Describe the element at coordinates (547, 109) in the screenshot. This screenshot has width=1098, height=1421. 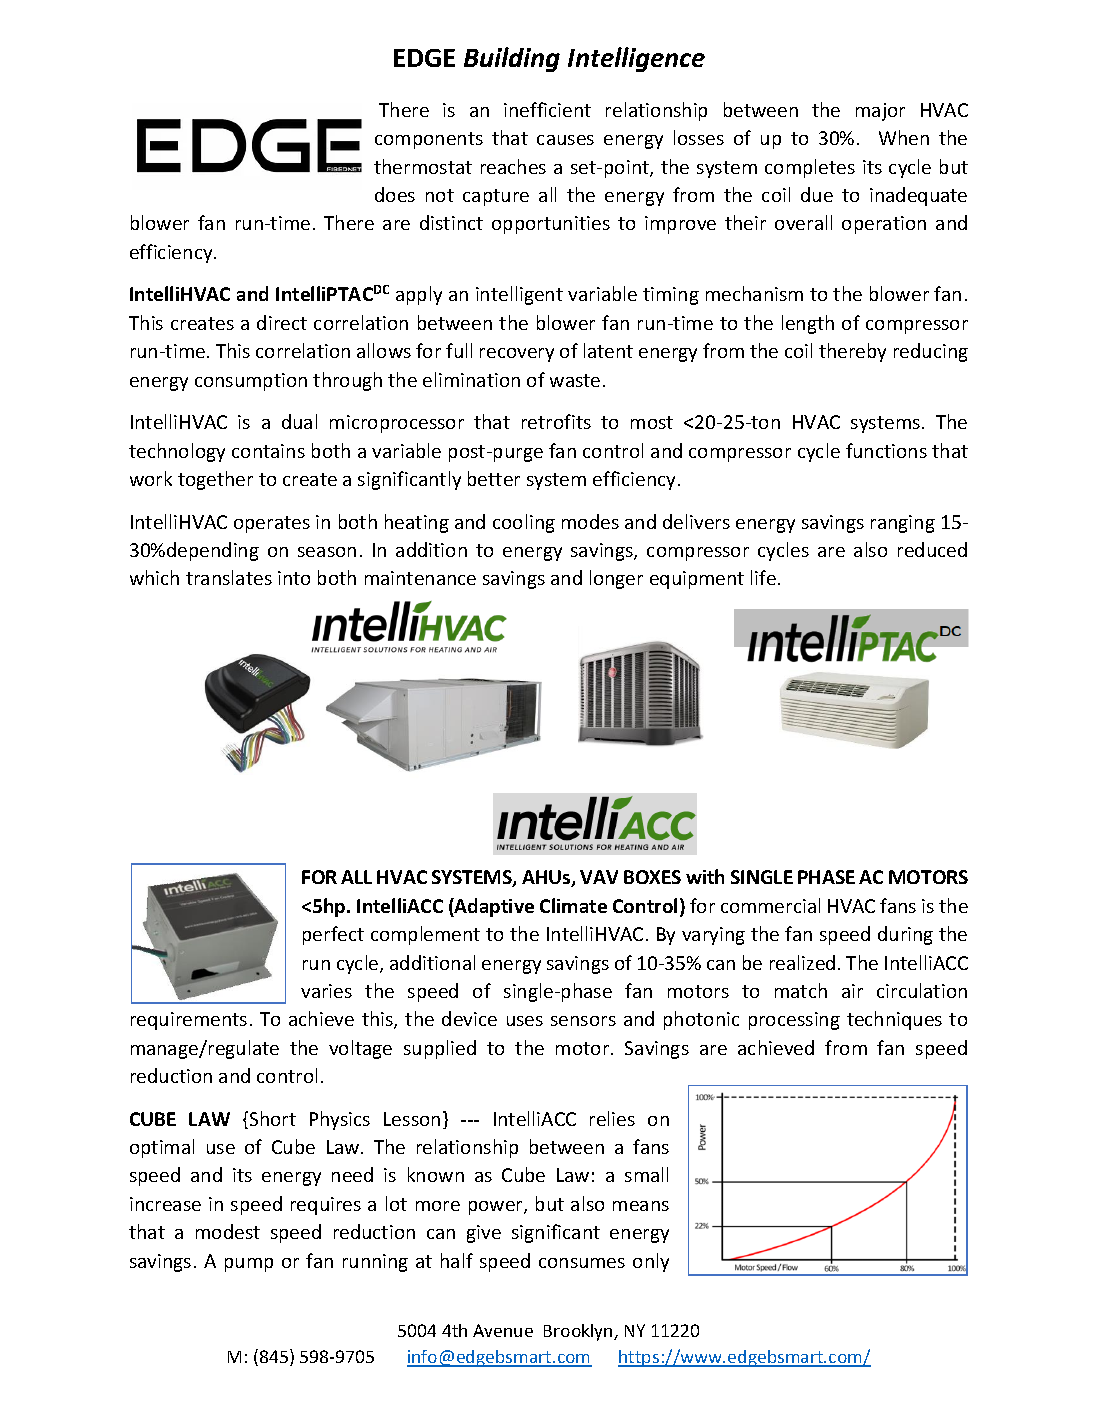
I see `inefficient` at that location.
